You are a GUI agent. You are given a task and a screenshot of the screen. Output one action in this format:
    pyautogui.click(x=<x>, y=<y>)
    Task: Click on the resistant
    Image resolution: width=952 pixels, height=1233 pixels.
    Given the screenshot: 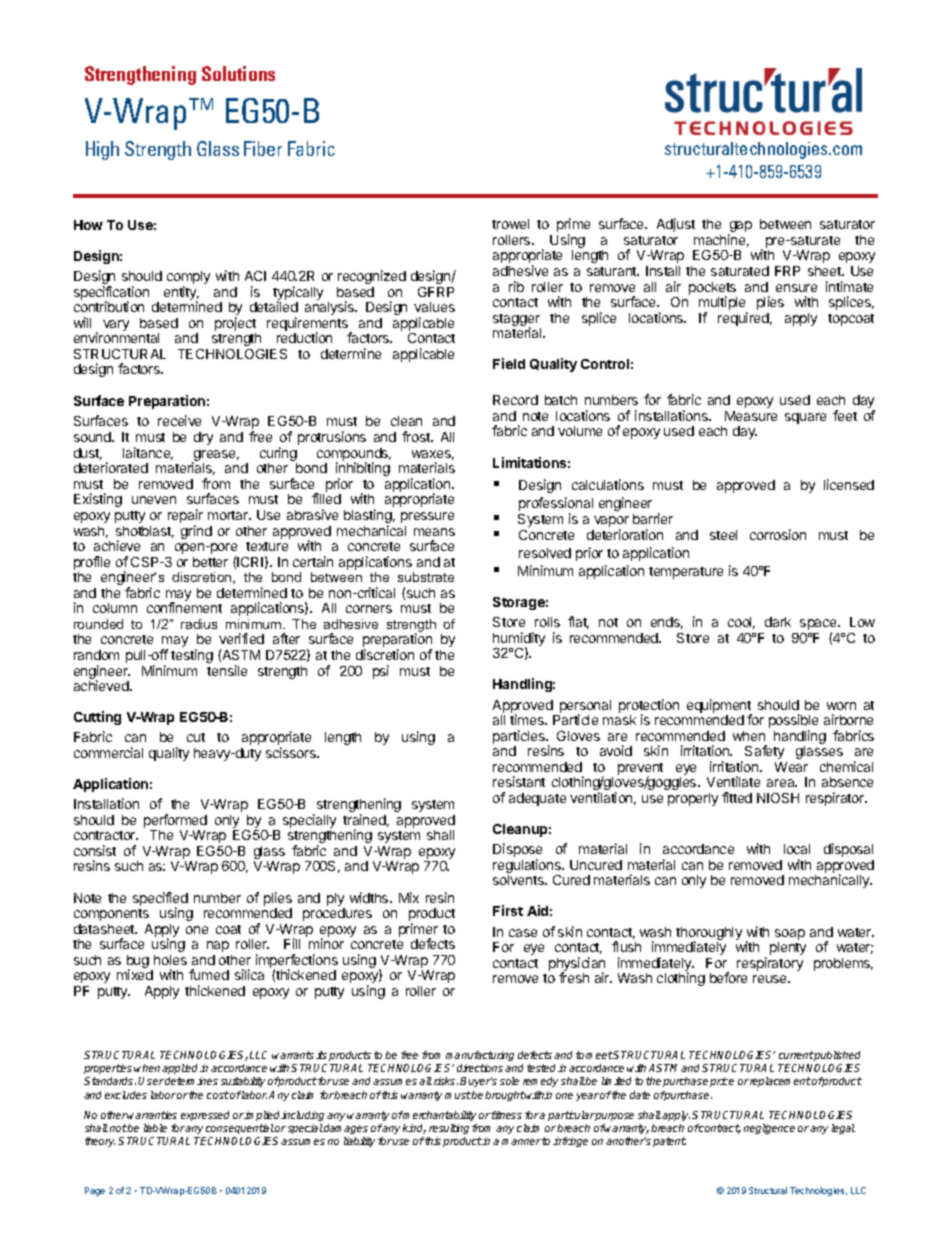 What is the action you would take?
    pyautogui.click(x=519, y=781)
